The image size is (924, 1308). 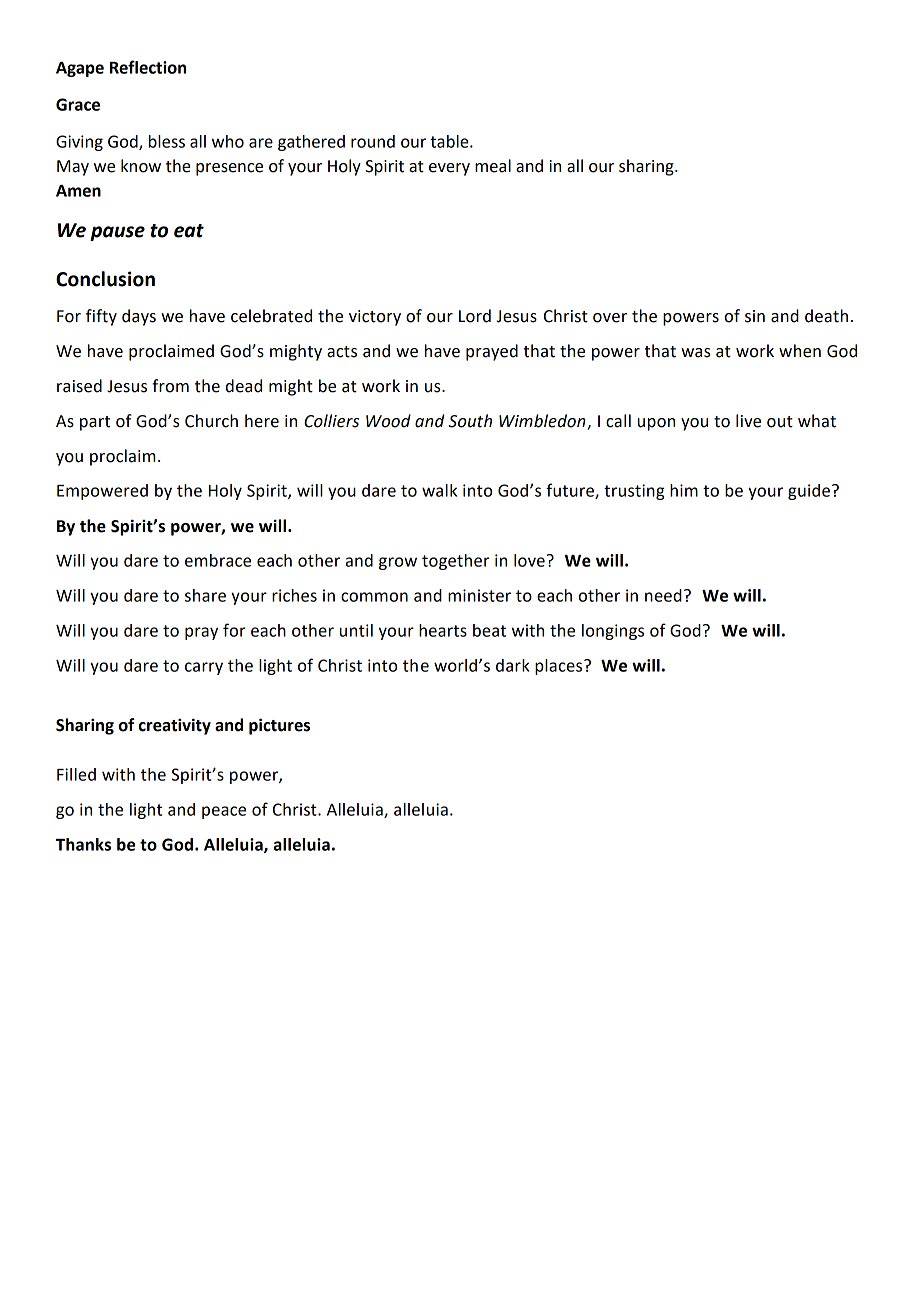 What do you see at coordinates (224, 812) in the screenshot?
I see `peace` at bounding box center [224, 812].
